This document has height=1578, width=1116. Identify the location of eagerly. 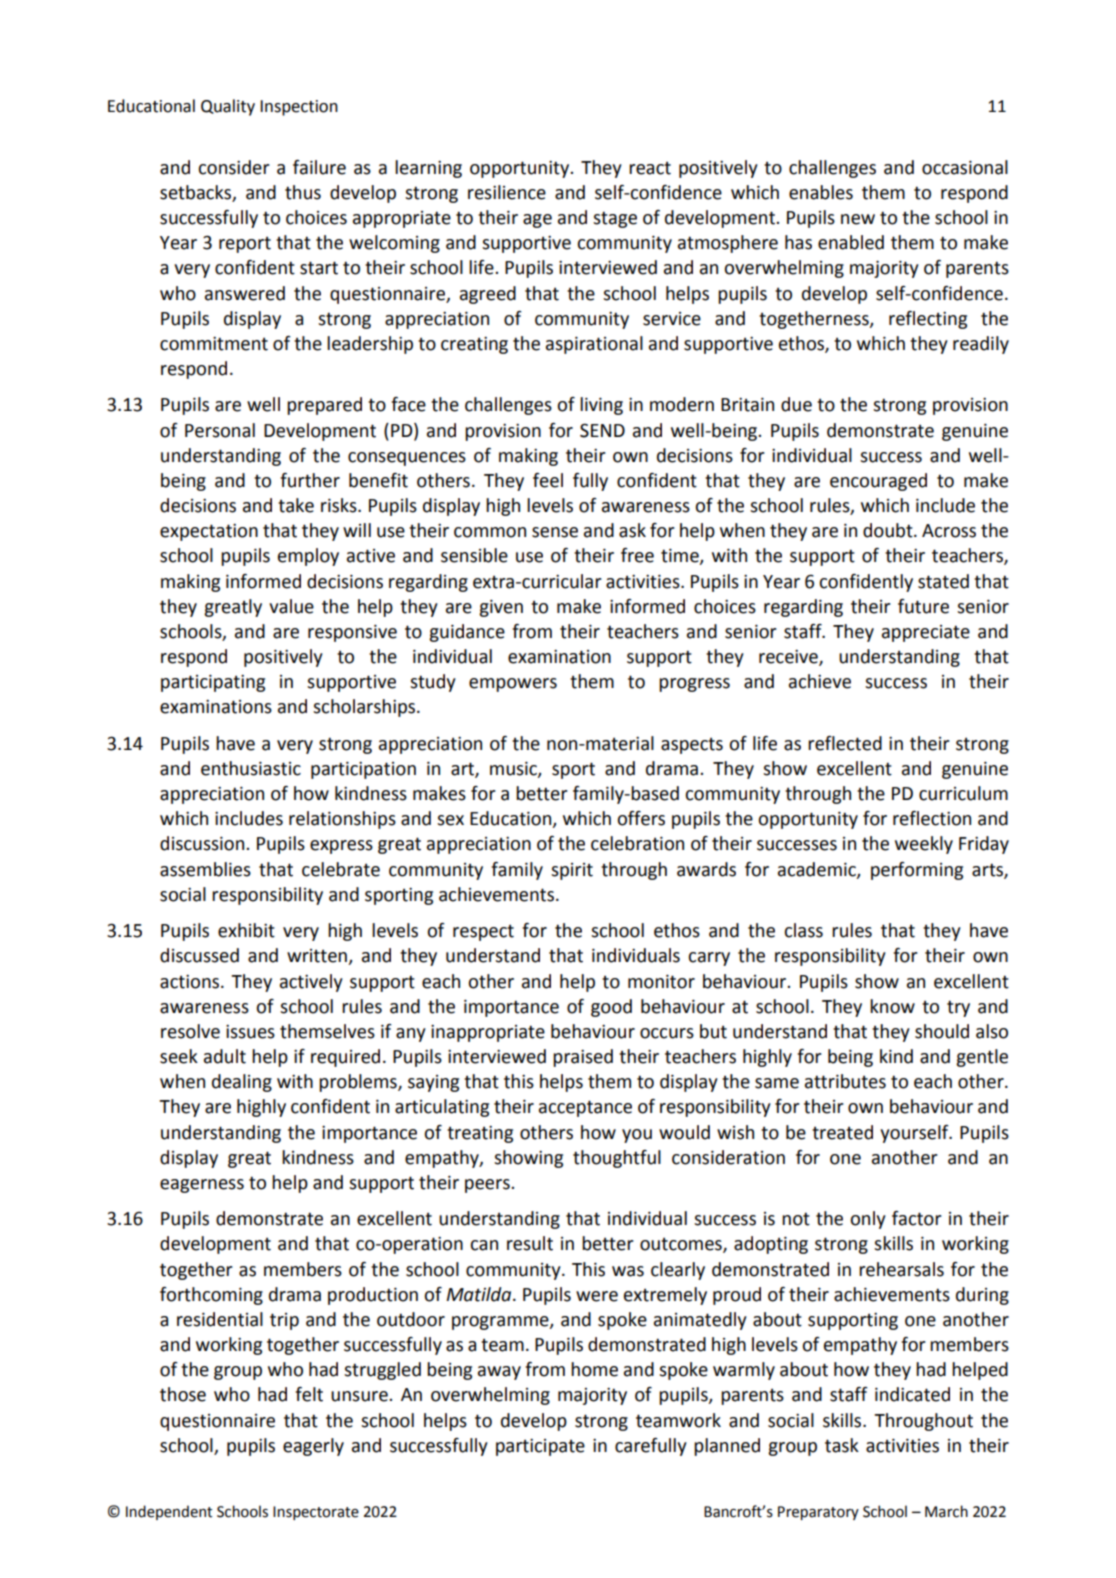
(313, 1447).
